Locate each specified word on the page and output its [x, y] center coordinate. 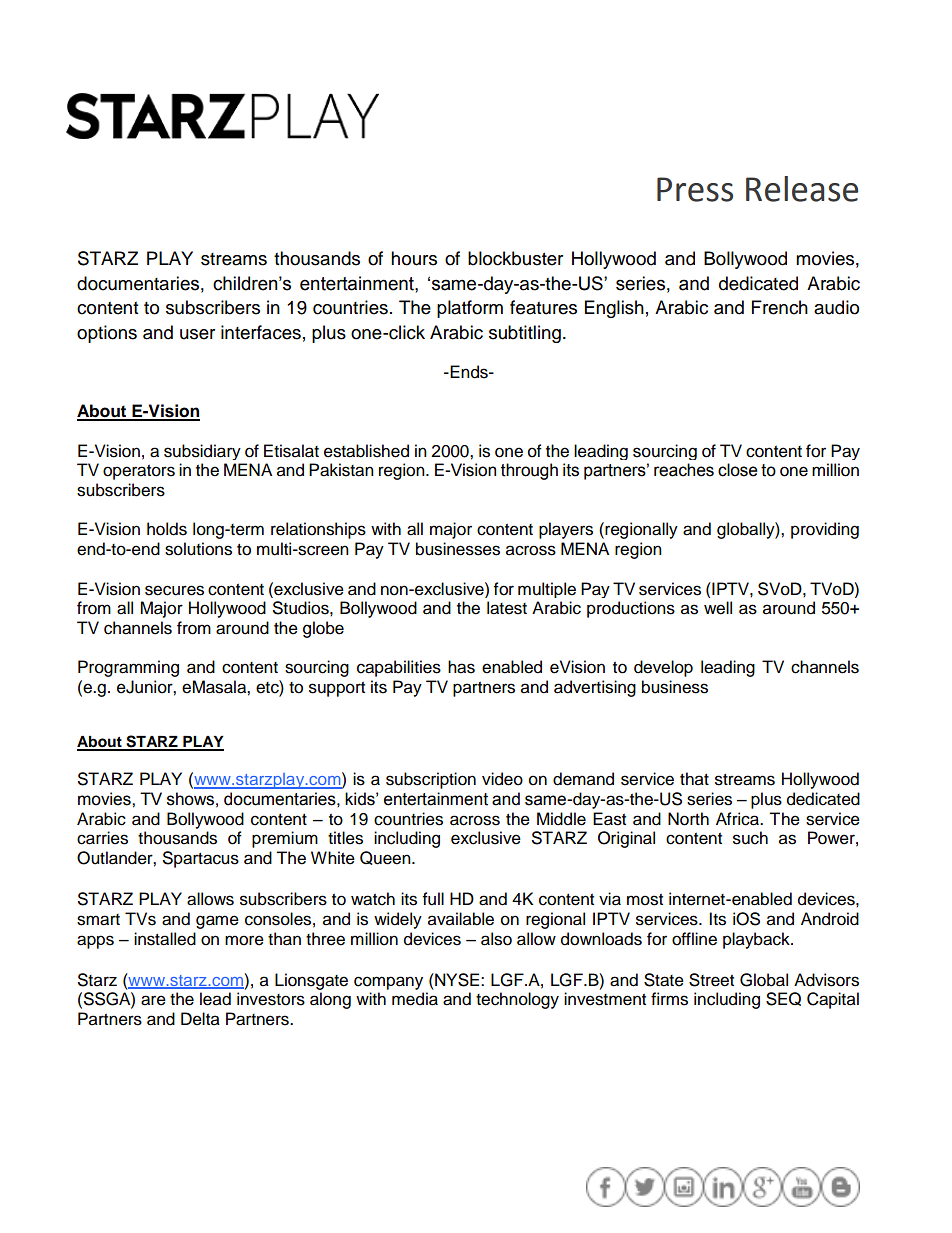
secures [174, 590]
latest [507, 608]
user [197, 334]
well [718, 608]
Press [695, 189]
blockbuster [515, 258]
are [153, 1000]
